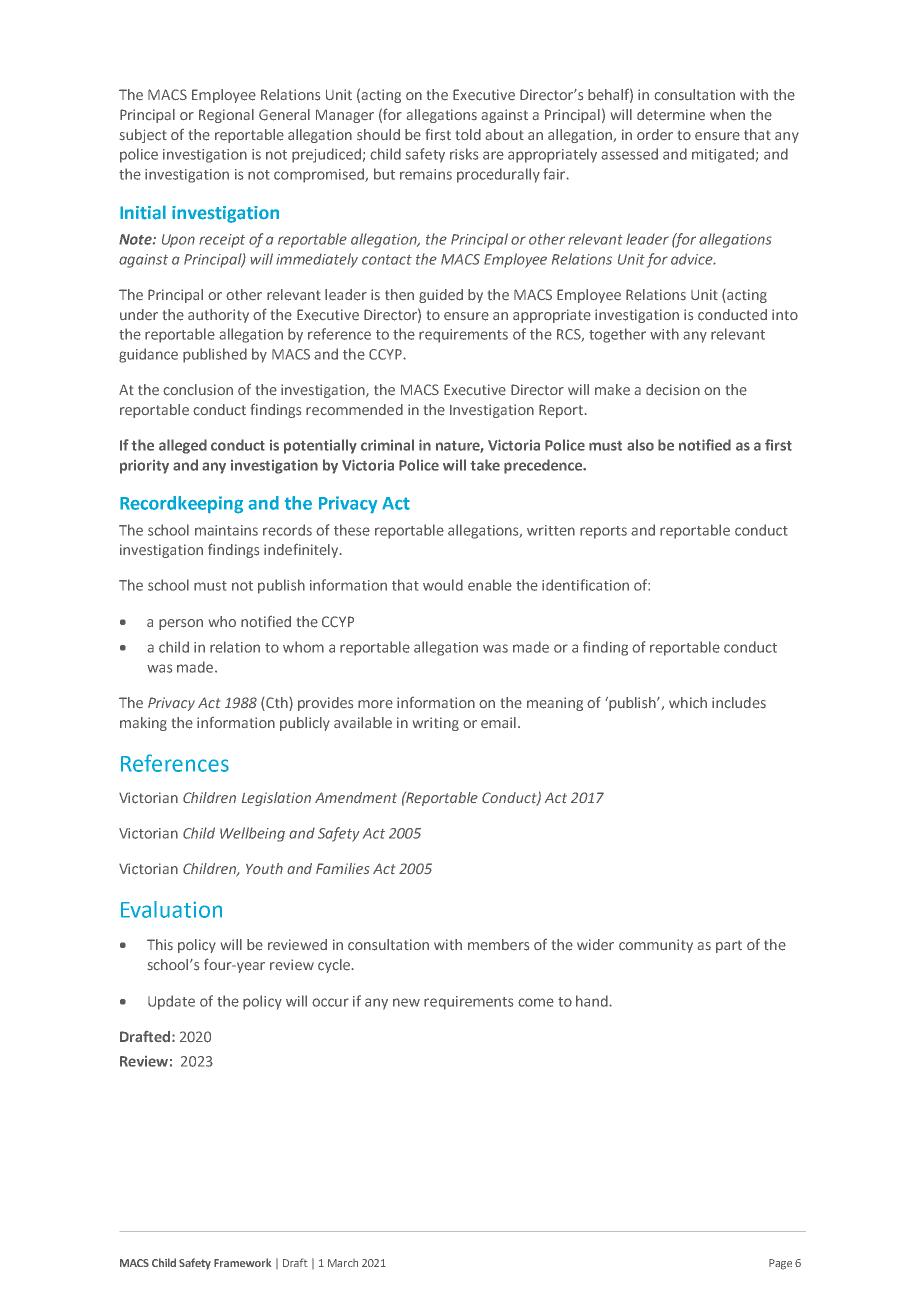  What do you see at coordinates (485, 465) in the screenshot?
I see `take` at bounding box center [485, 465].
